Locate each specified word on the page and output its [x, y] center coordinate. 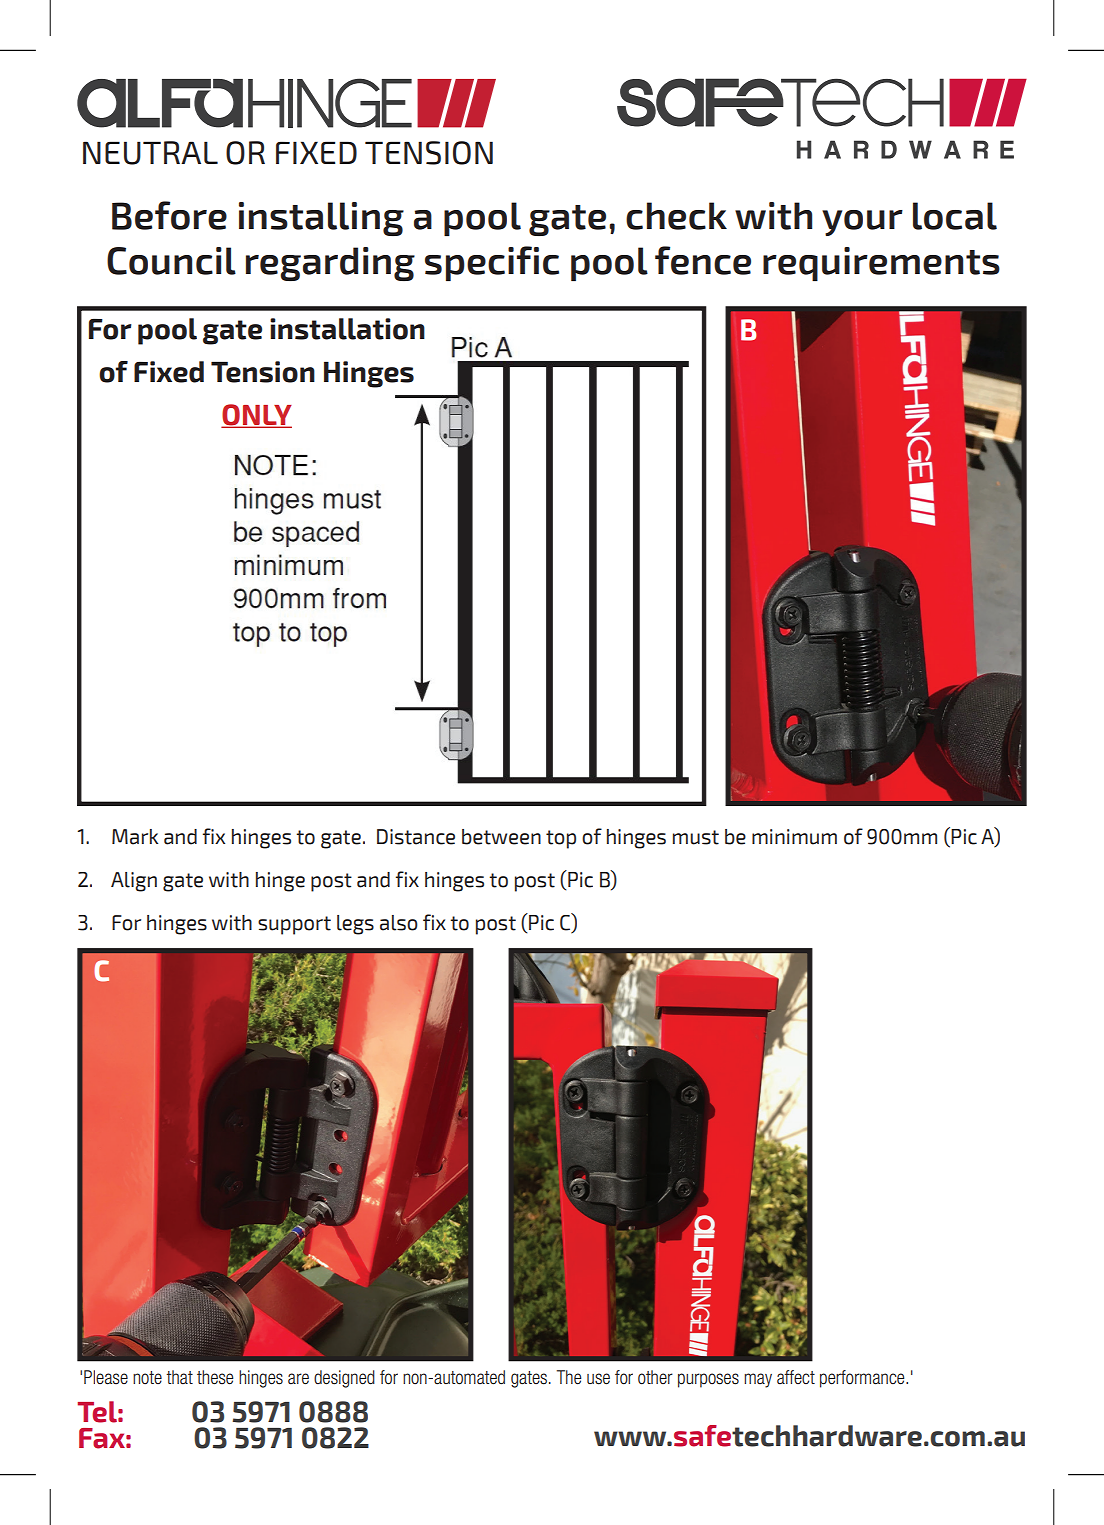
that [179, 1377]
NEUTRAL [150, 153]
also [399, 923]
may [758, 1380]
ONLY [256, 416]
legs [355, 925]
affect [796, 1377]
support [294, 925]
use [598, 1379]
